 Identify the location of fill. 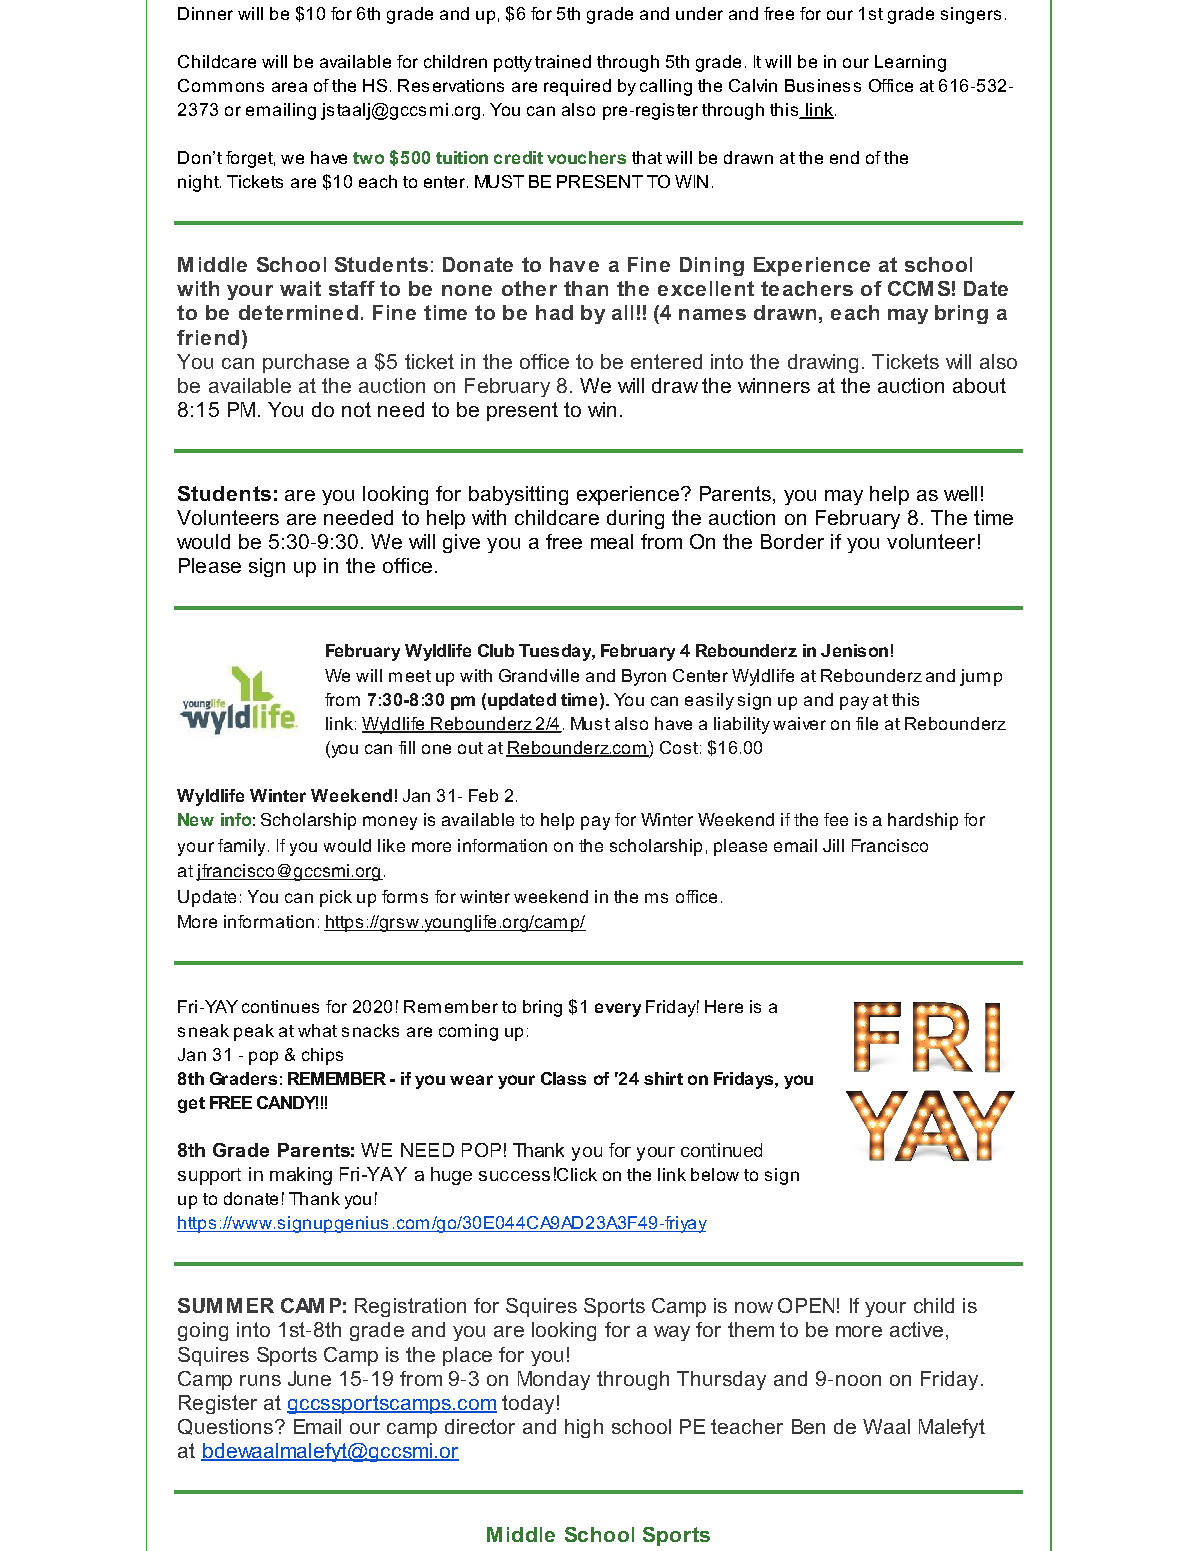
(407, 747).
